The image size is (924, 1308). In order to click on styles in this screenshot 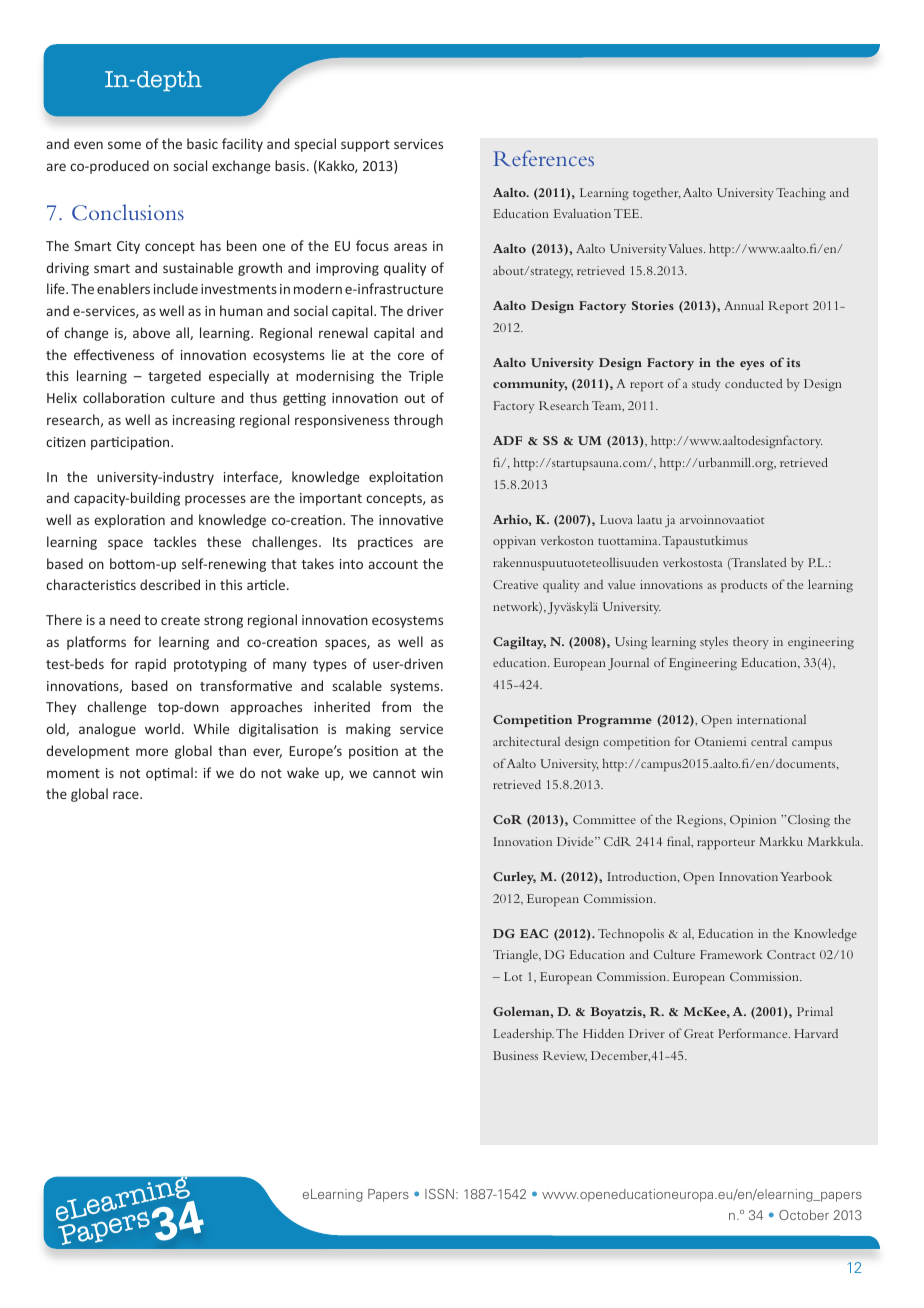, I will do `click(714, 642)`.
